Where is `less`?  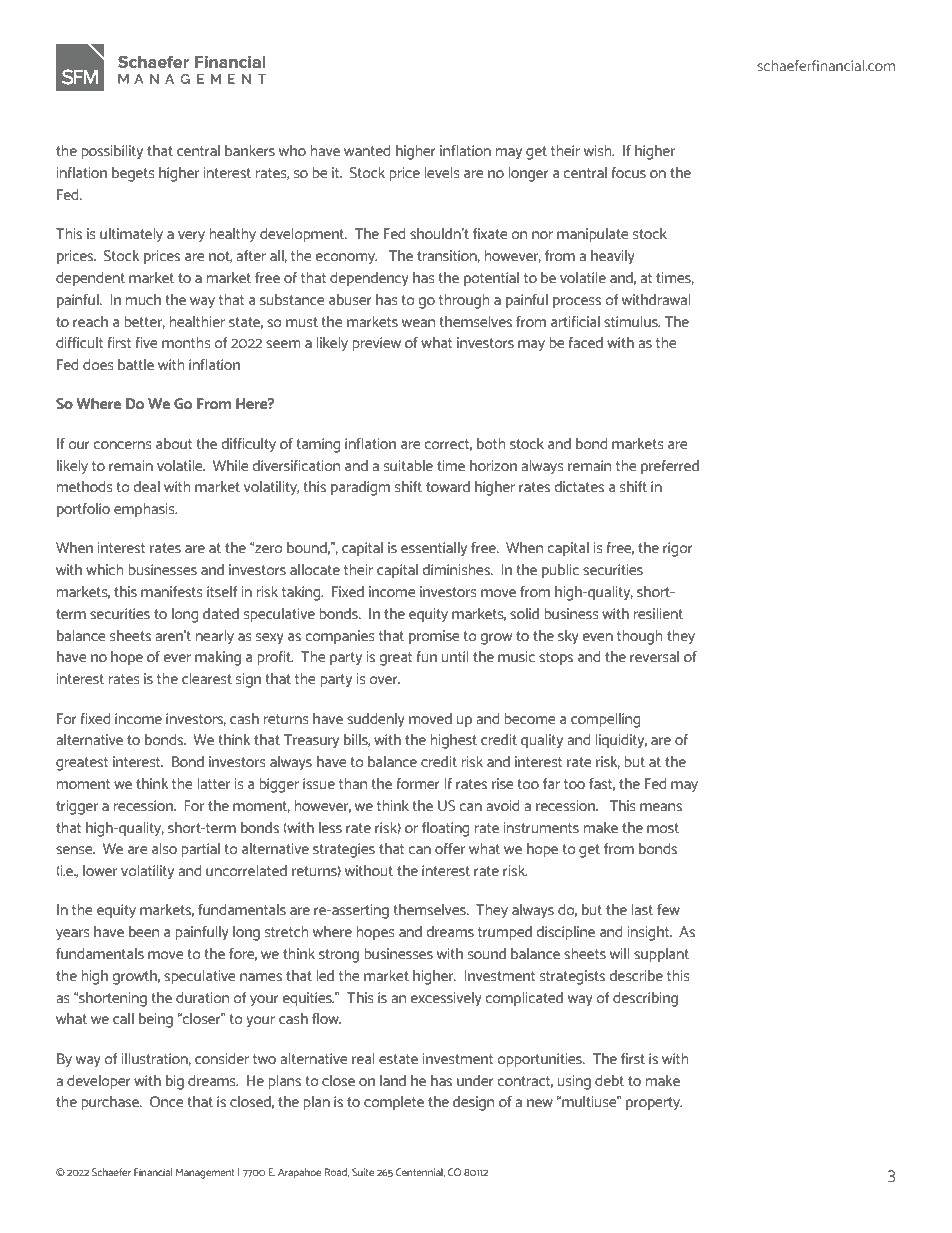
less is located at coordinates (330, 827).
